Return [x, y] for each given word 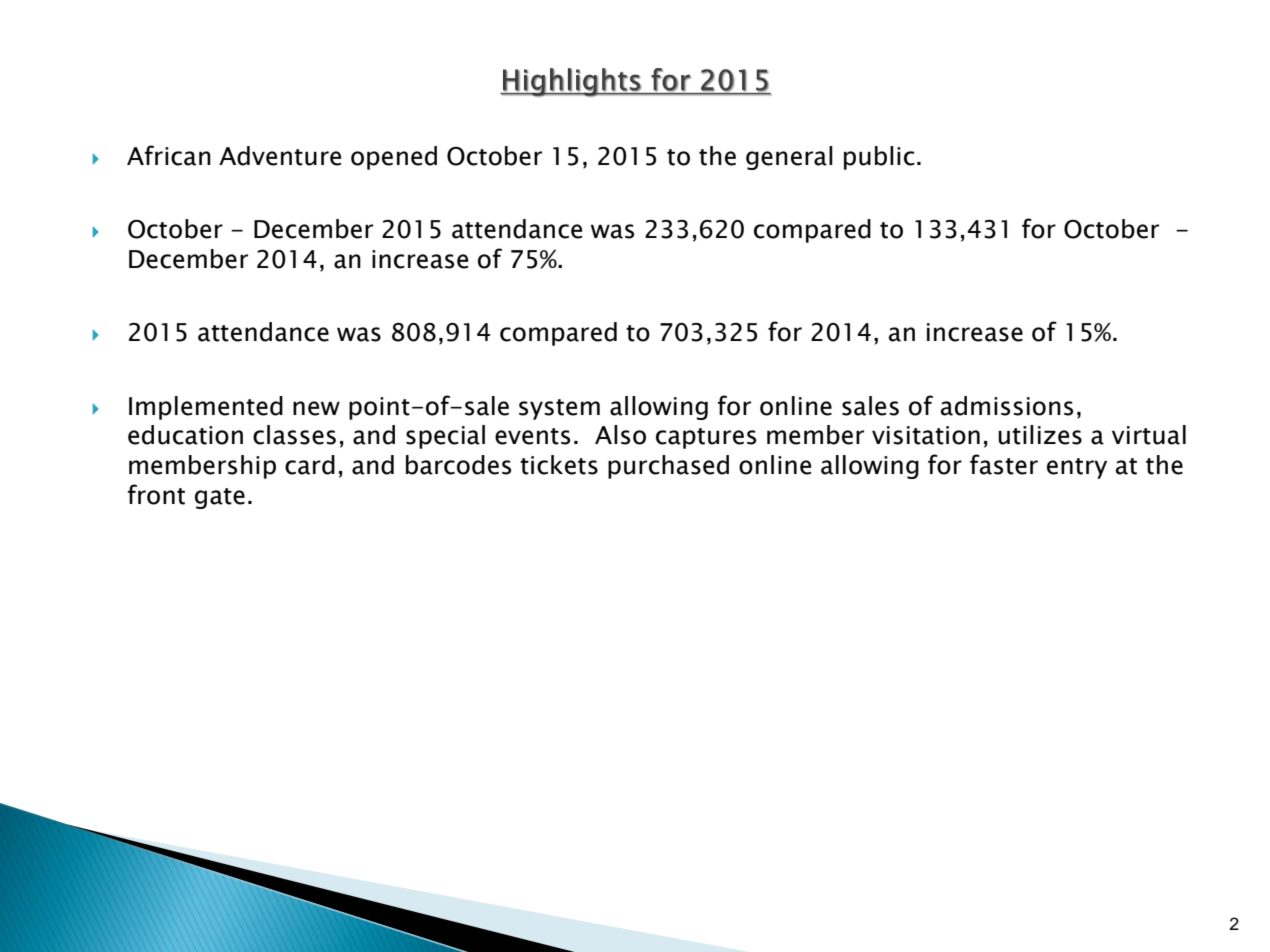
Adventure [280, 156]
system [559, 409]
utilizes [1040, 435]
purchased [668, 467]
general [789, 158]
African [169, 155]
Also [620, 435]
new [316, 408]
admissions [1007, 406]
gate [220, 498]
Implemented [206, 408]
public [879, 158]
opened [394, 158]
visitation [926, 435]
